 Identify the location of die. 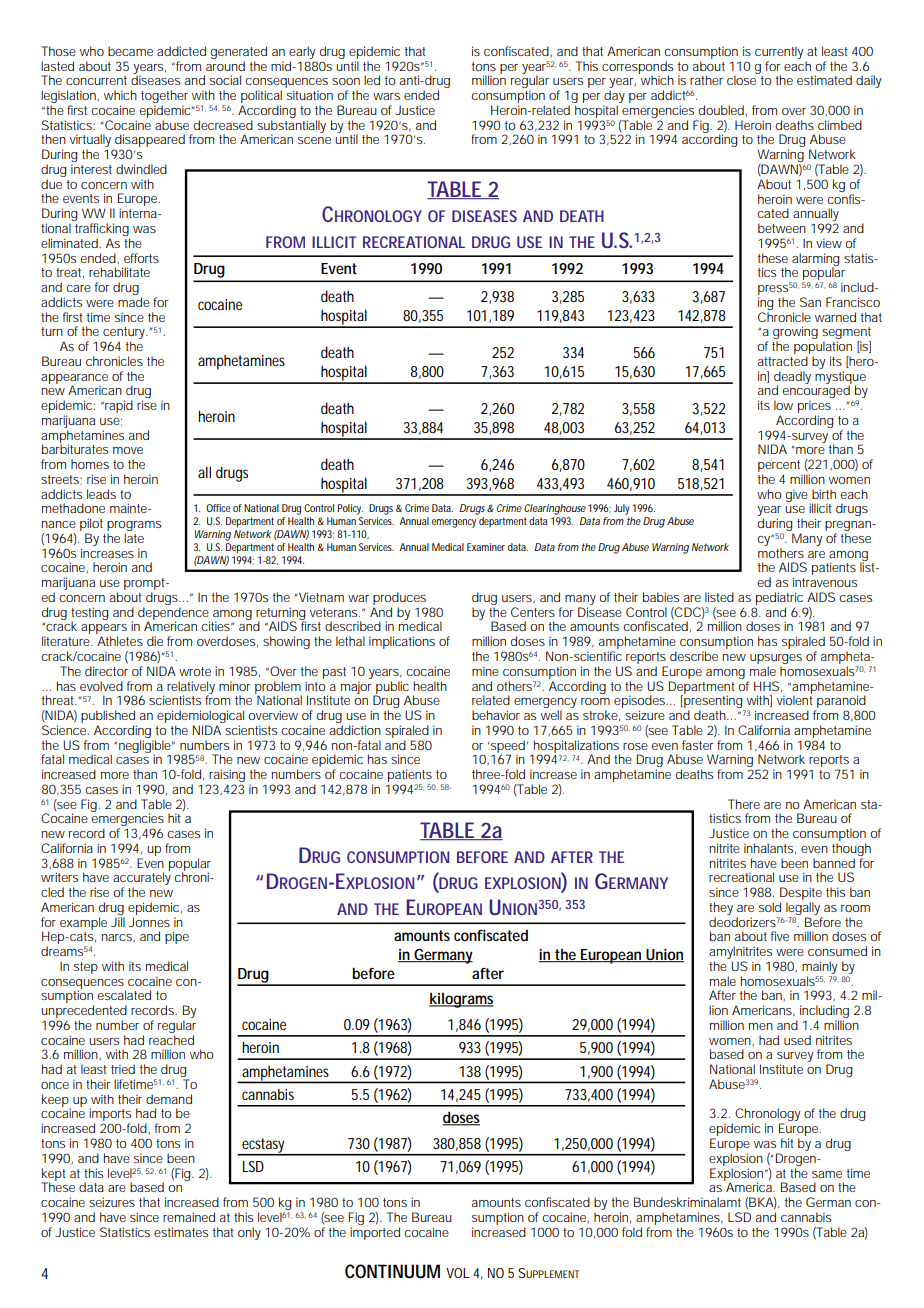
(155, 641).
